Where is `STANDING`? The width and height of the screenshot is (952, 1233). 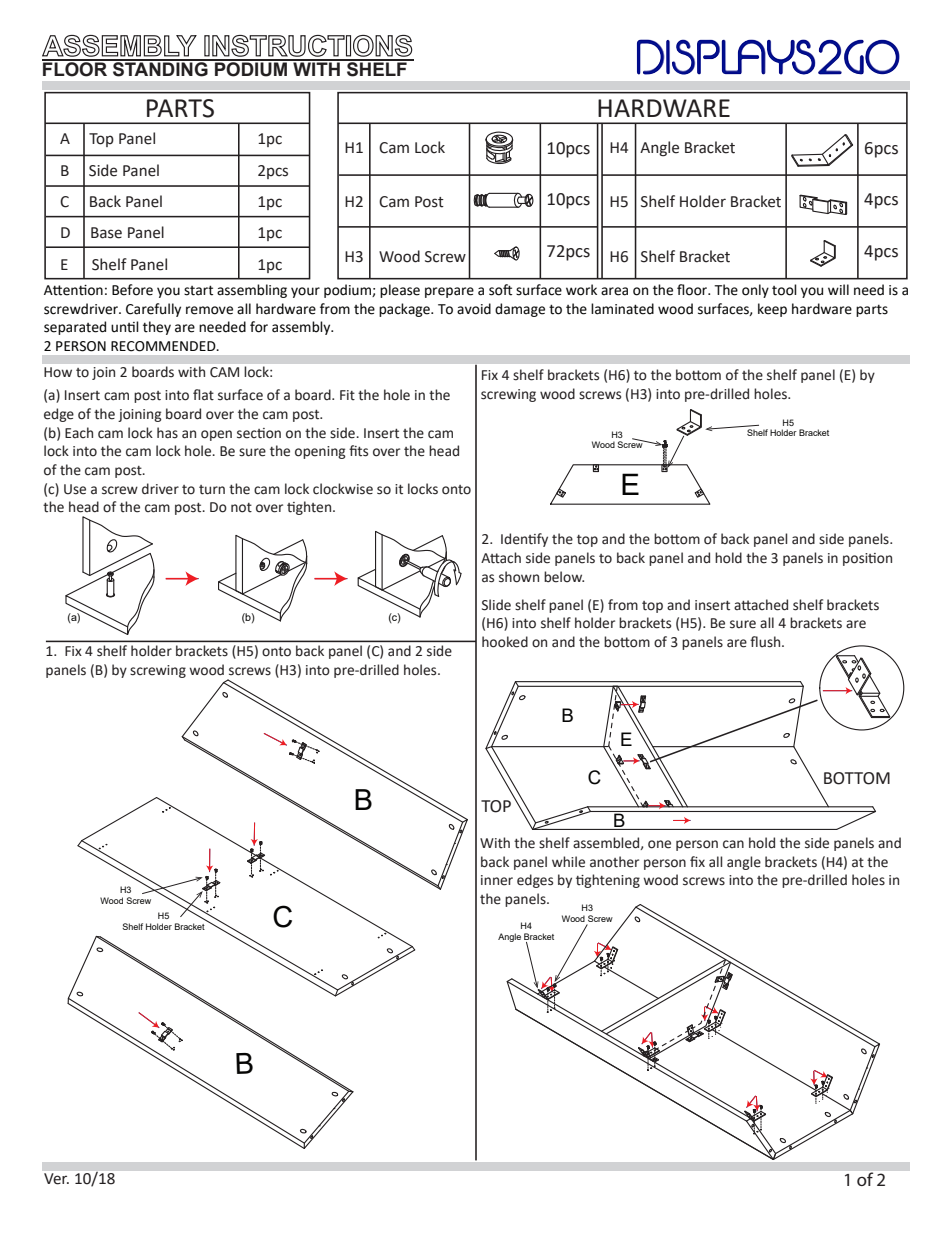 STANDING is located at coordinates (160, 68).
